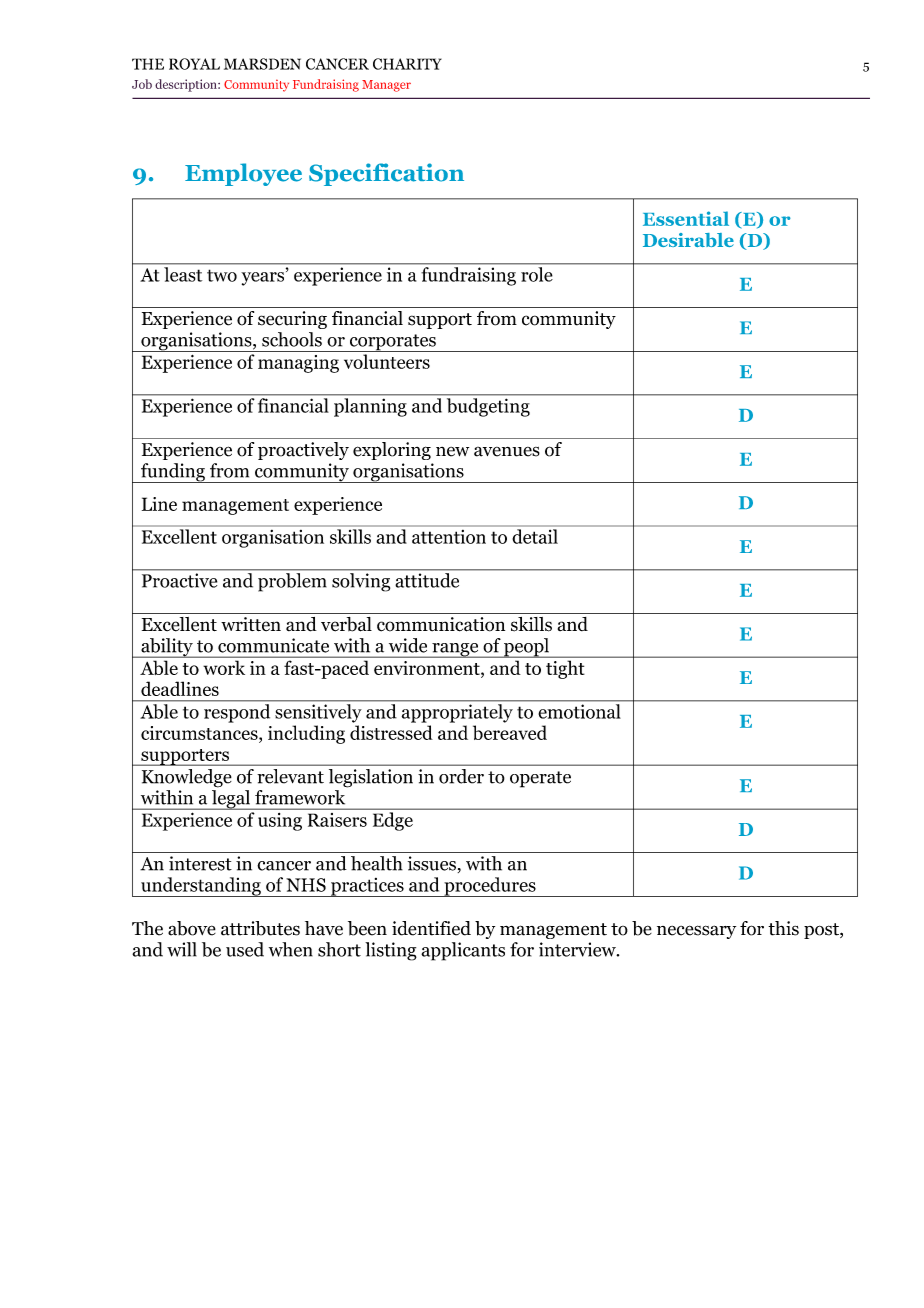 This page has width=924, height=1308. I want to click on above, so click(192, 928).
